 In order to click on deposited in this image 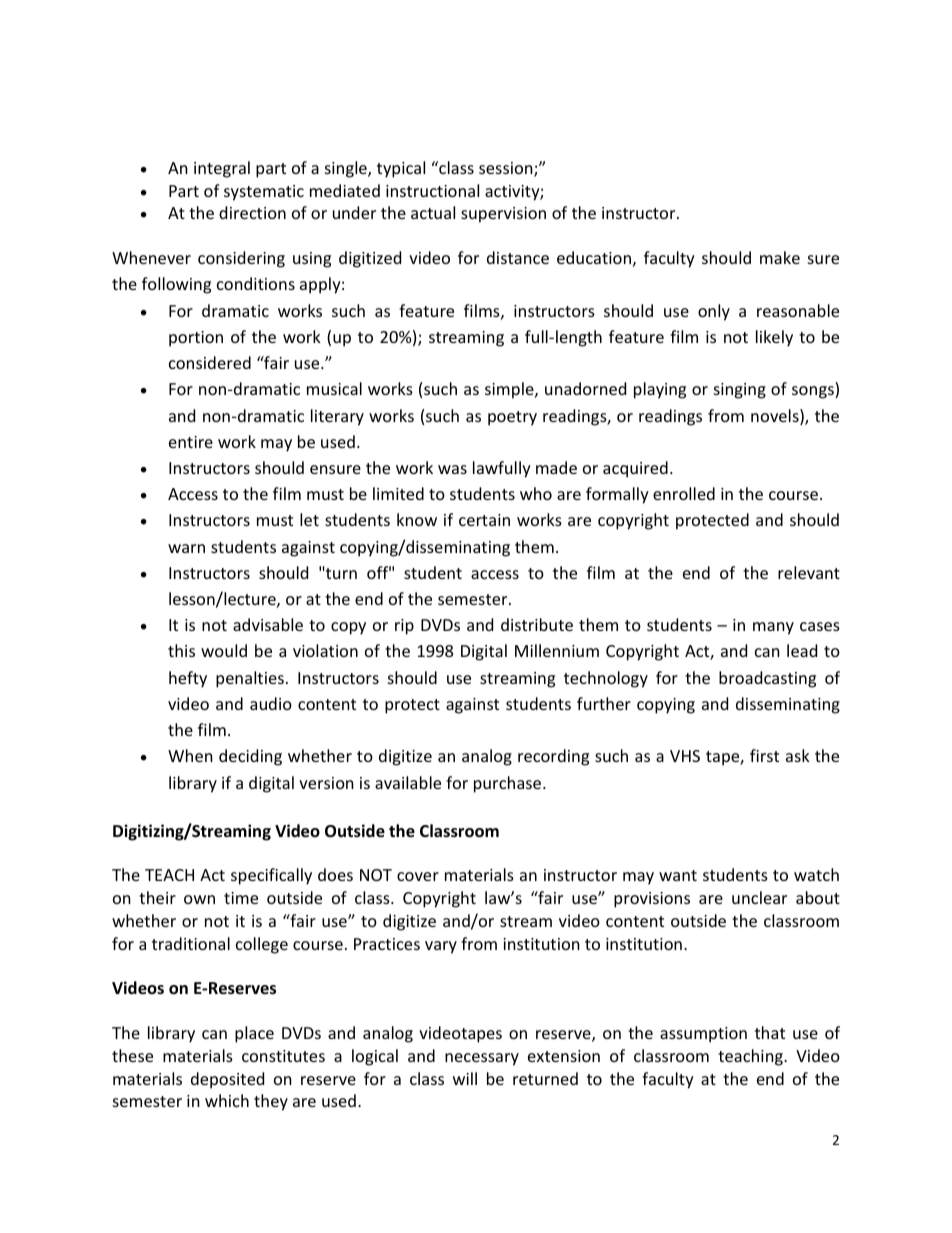, I will do `click(227, 1080)`.
